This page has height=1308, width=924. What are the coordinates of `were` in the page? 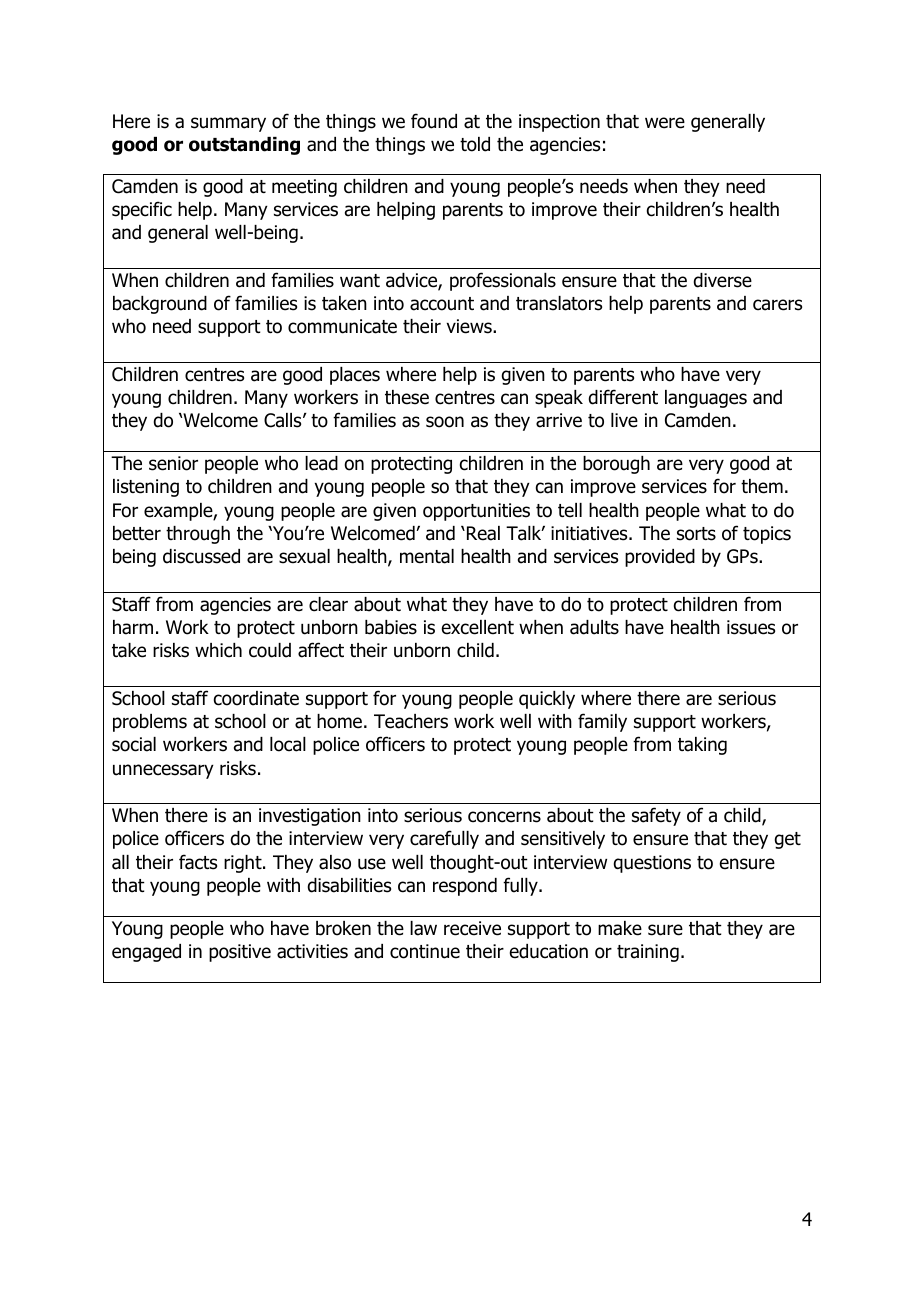 It's located at (665, 123).
